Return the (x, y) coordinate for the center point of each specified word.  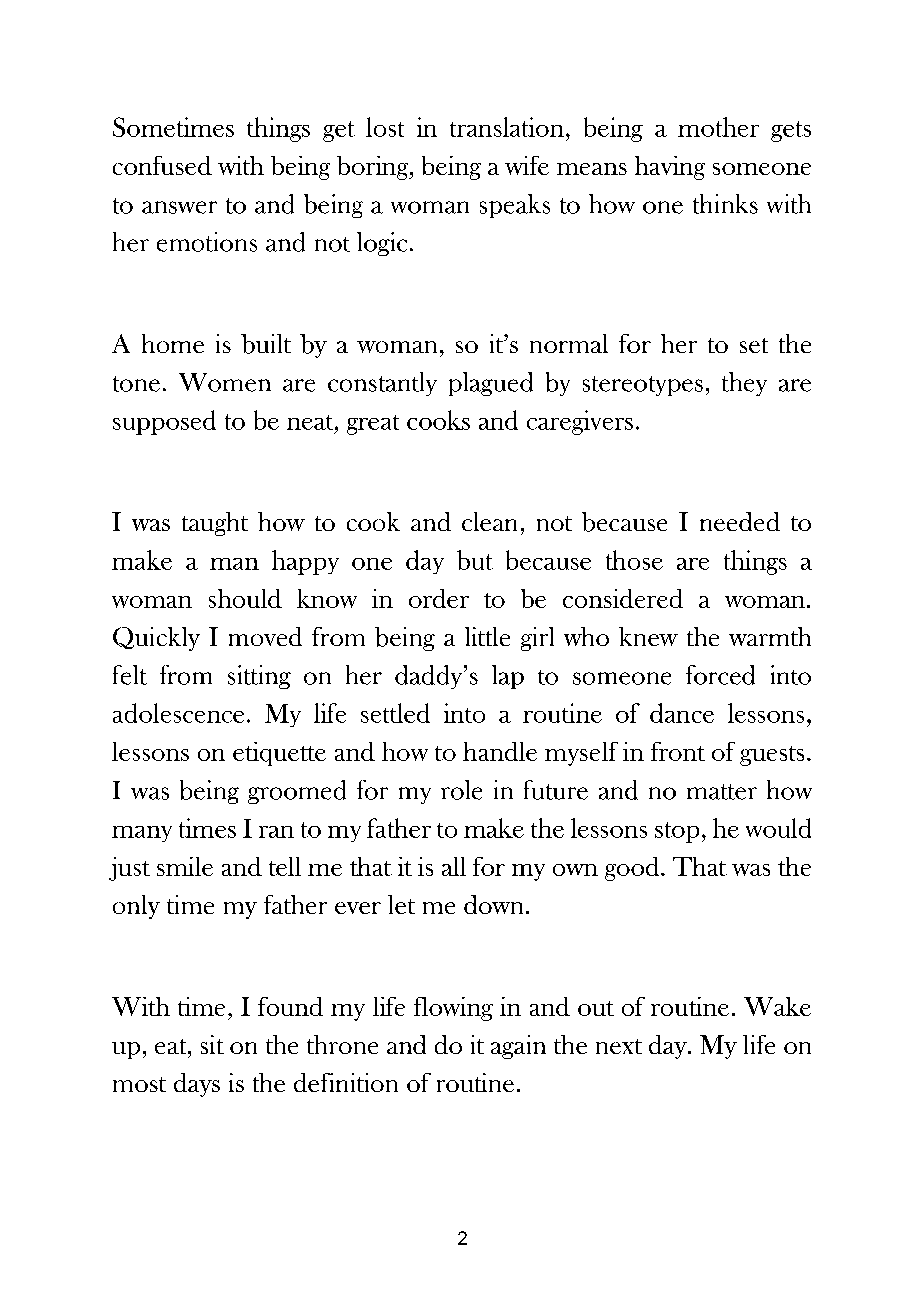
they (744, 384)
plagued (491, 384)
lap (508, 677)
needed (740, 521)
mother (718, 127)
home (173, 343)
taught (215, 524)
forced (720, 675)
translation (507, 127)
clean (489, 521)
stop (677, 832)
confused (162, 165)
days (197, 1085)
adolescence (178, 713)
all (454, 866)
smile (185, 866)
